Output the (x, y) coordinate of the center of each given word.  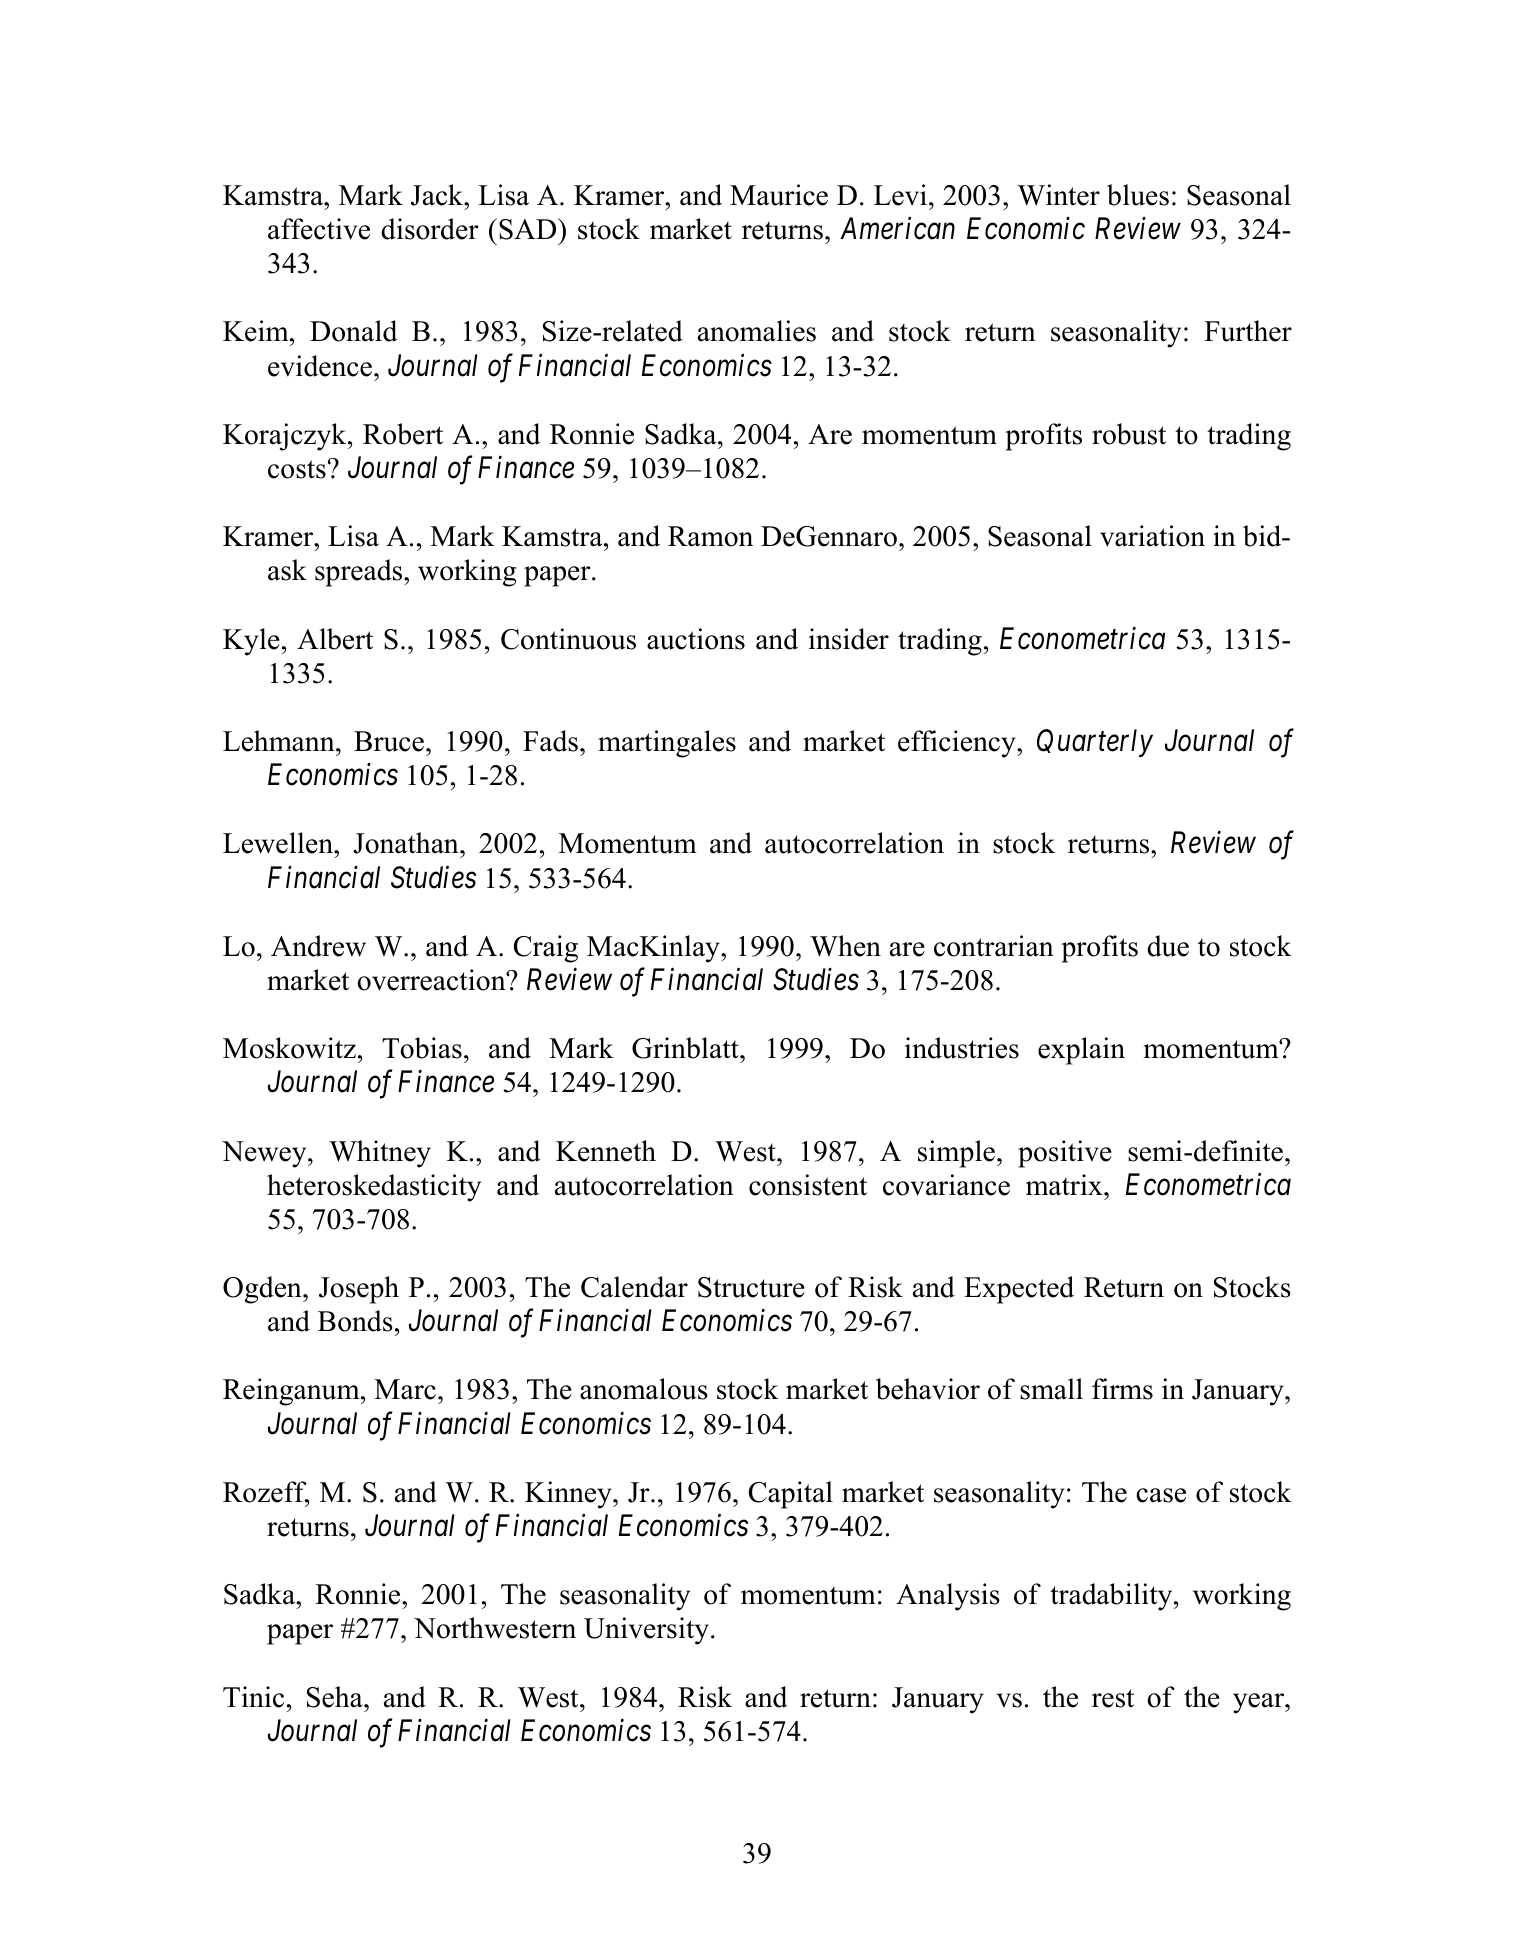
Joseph (359, 1290)
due (1168, 946)
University (646, 1631)
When (845, 946)
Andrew (318, 946)
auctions (696, 639)
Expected (1019, 1290)
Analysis (948, 1597)
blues (1138, 195)
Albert (335, 639)
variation (1152, 536)
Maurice (779, 195)
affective (319, 229)
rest (1113, 1698)
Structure (751, 1287)
